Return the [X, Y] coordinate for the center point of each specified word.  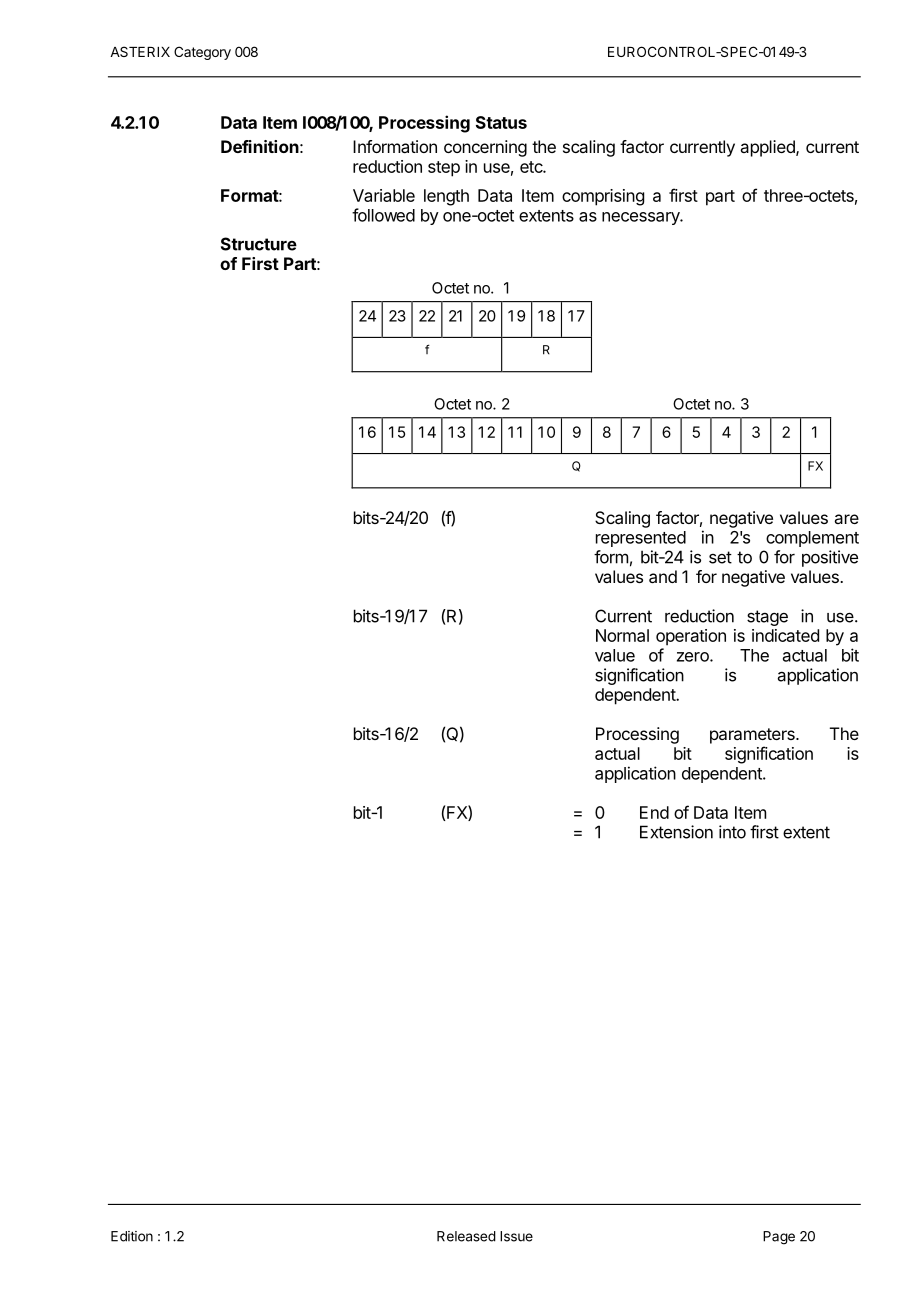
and [663, 576]
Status [501, 122]
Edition [132, 1236]
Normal [622, 635]
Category [202, 53]
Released [466, 1236]
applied [768, 148]
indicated [785, 635]
